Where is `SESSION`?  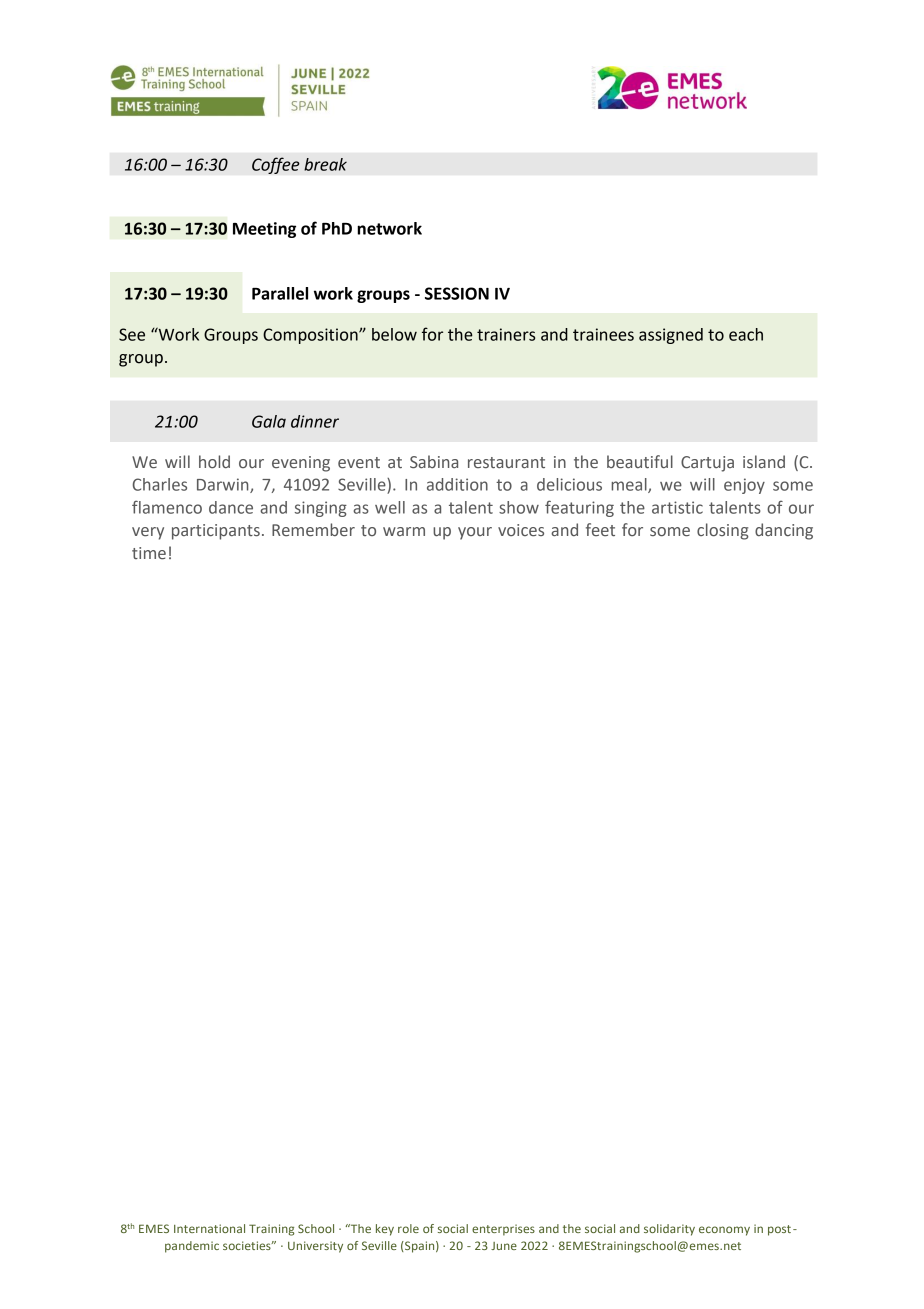 SESSION is located at coordinates (457, 293).
